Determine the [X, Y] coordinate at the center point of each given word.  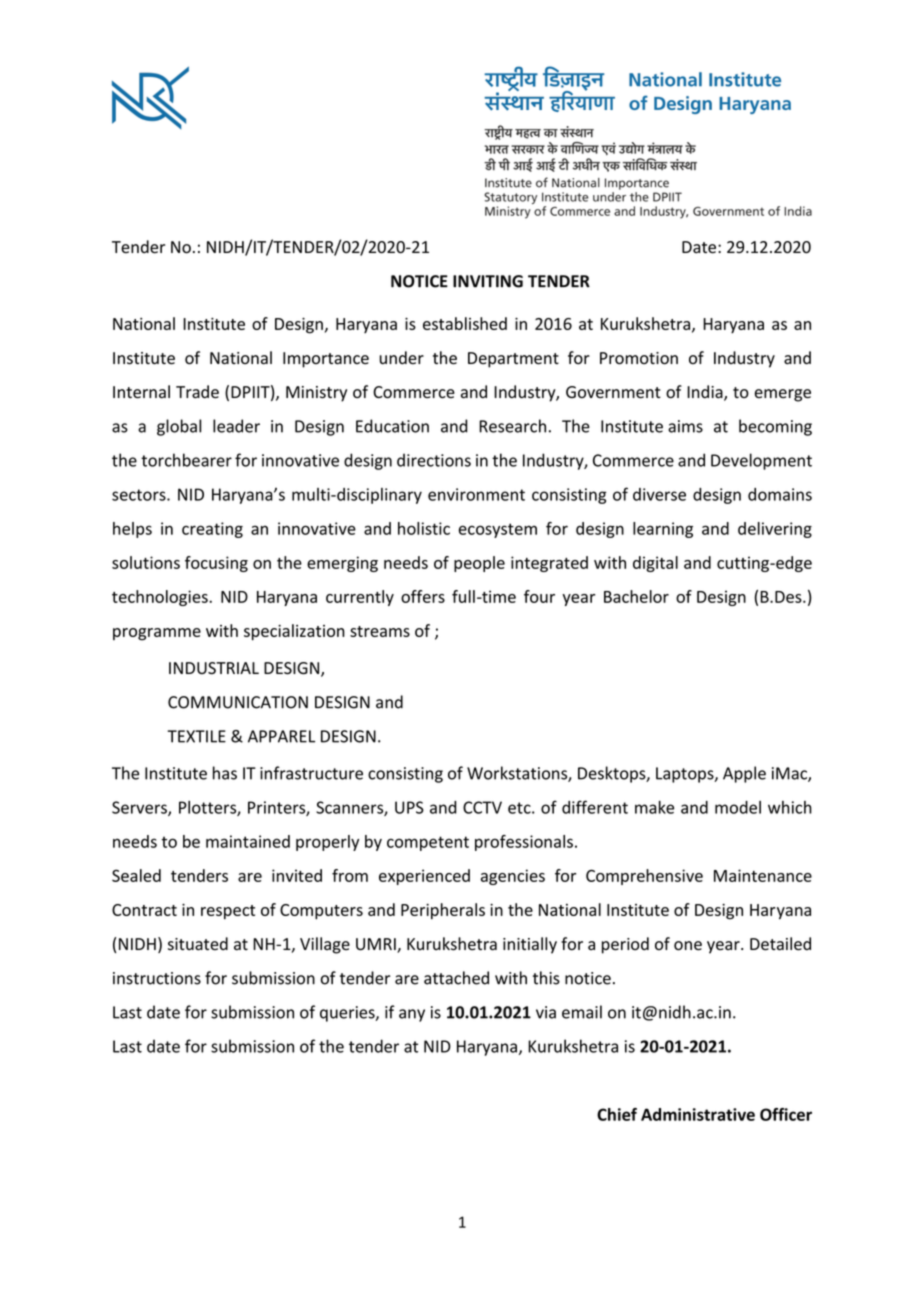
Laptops [686, 775]
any [412, 1015]
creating [212, 530]
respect [228, 912]
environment [476, 494]
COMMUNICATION [238, 702]
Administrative [698, 1114]
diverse [659, 494]
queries [348, 1014]
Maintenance [763, 875]
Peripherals [443, 911]
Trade [197, 392]
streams [380, 631]
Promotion [639, 358]
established [465, 323]
